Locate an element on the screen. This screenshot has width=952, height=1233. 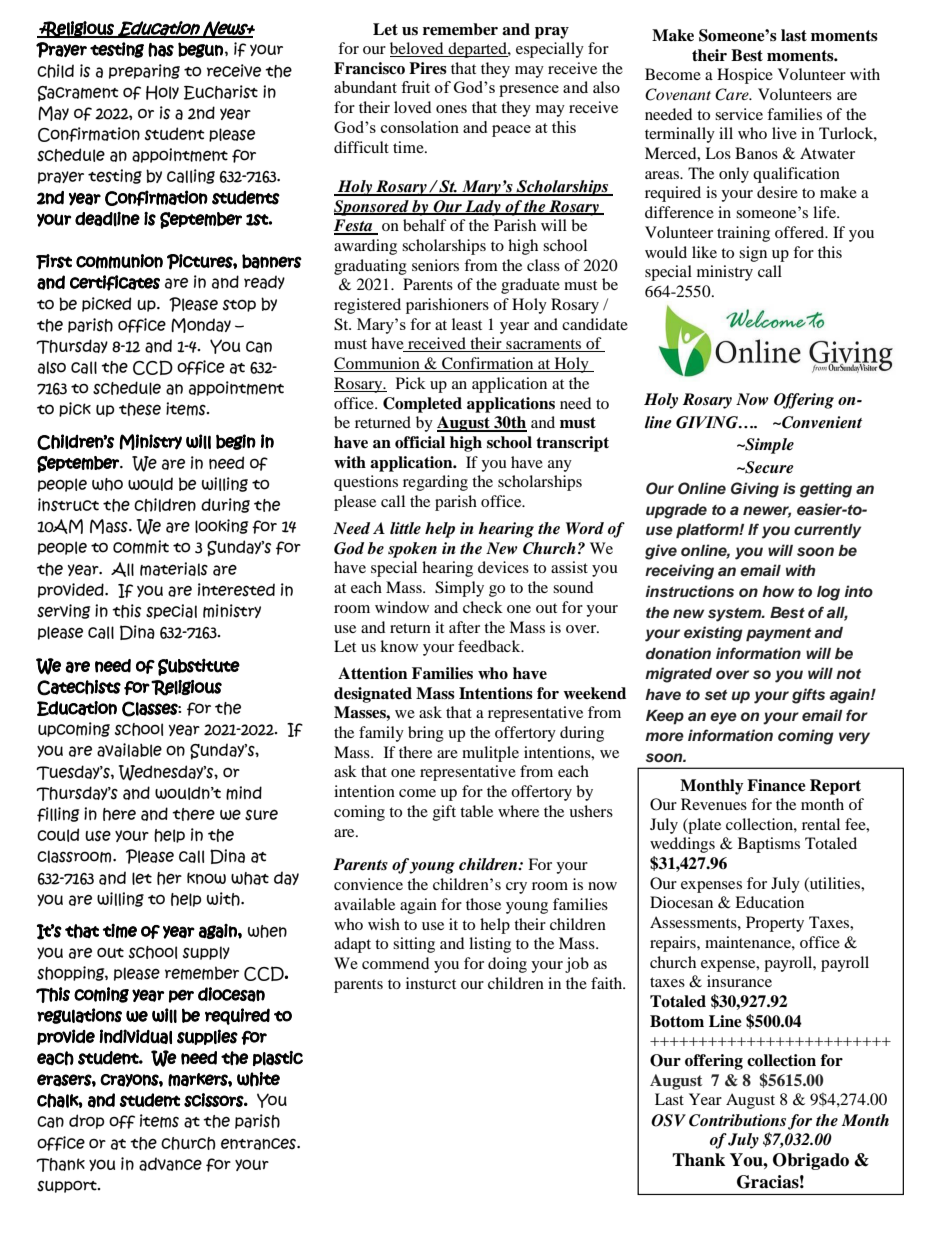
official is located at coordinates (420, 442).
